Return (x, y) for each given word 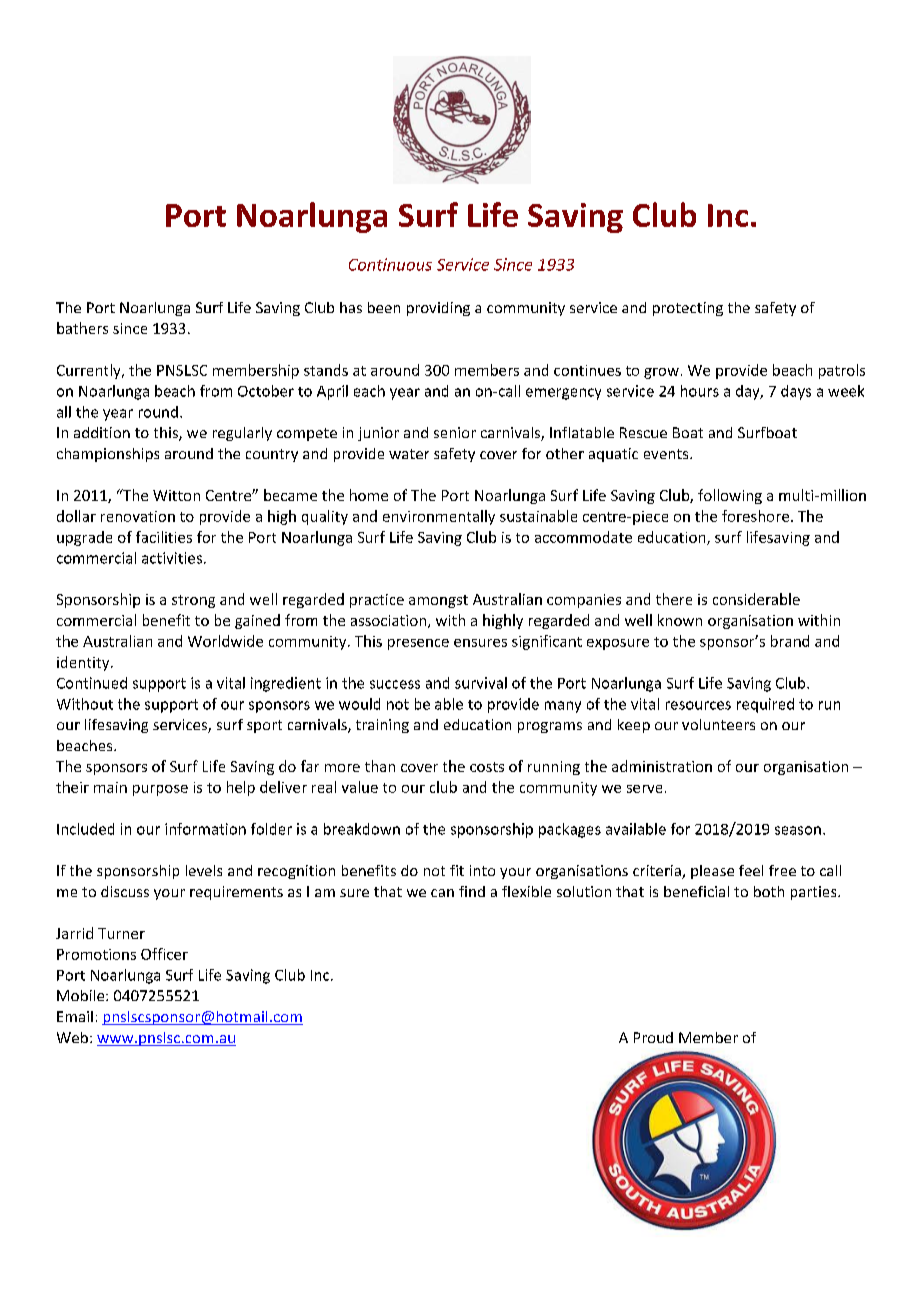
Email (75, 1016)
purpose (160, 790)
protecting (688, 309)
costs (487, 767)
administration (662, 766)
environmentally (439, 517)
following (730, 496)
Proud (653, 1037)
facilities (164, 537)
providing (438, 309)
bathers (82, 328)
